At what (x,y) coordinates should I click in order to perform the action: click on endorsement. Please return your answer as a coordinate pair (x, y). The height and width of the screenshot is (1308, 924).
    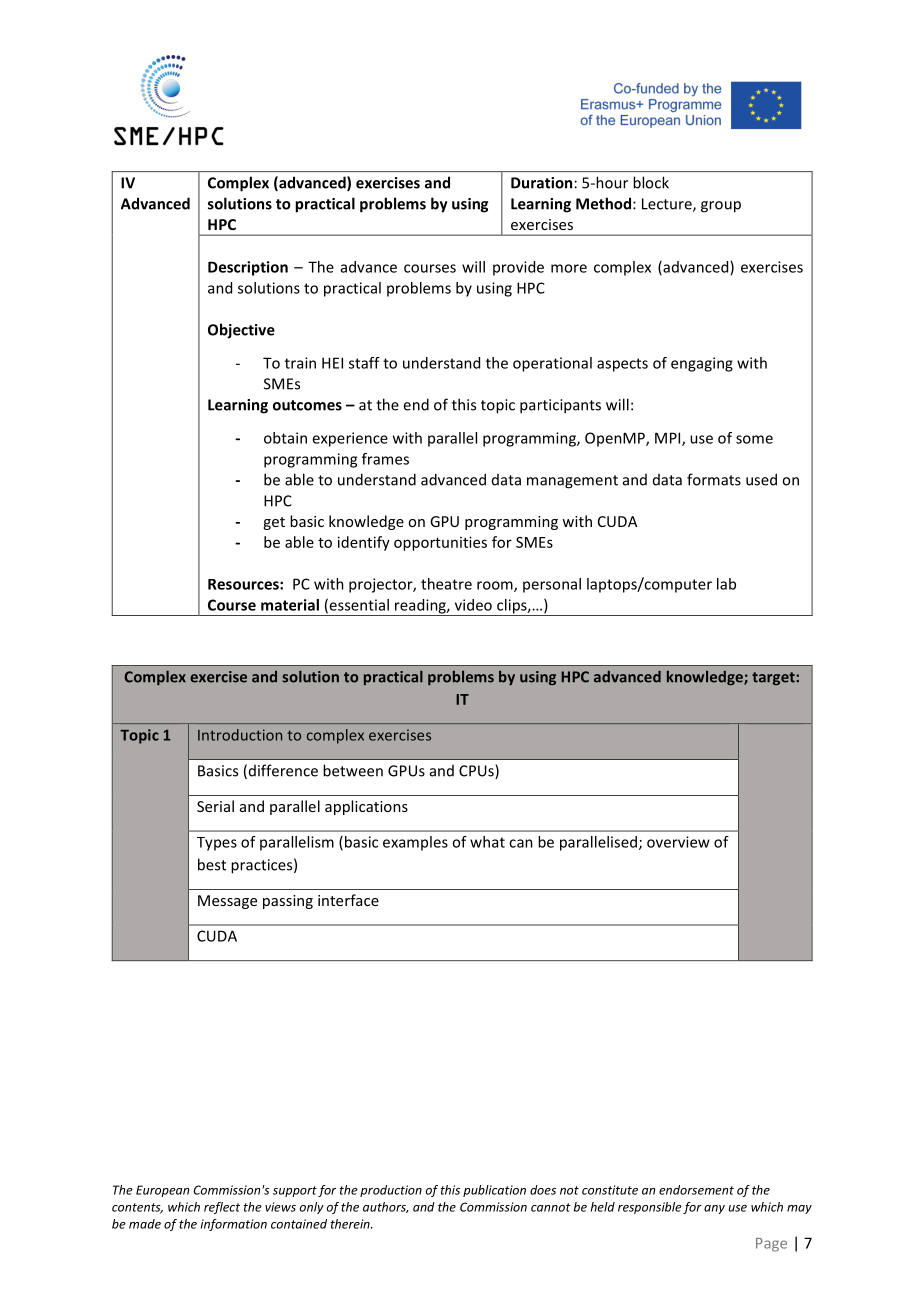
    Looking at the image, I should click on (696, 1190).
